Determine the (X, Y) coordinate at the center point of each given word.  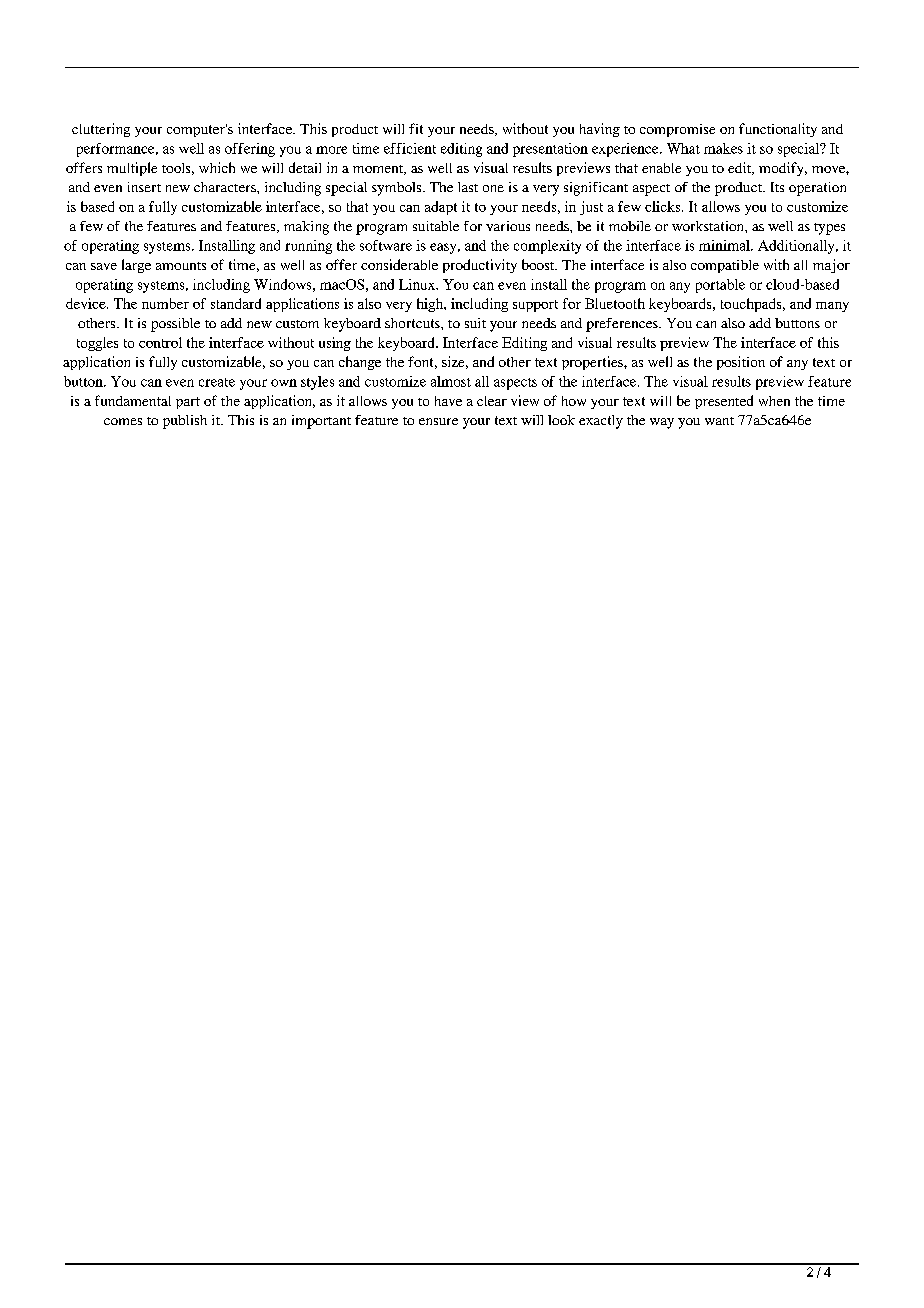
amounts (181, 266)
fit (416, 128)
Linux (418, 284)
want (719, 421)
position (741, 363)
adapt (441, 208)
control (160, 342)
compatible (725, 266)
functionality (778, 130)
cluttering (101, 130)
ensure (438, 421)
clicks (664, 206)
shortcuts (413, 323)
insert (144, 187)
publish (185, 422)
